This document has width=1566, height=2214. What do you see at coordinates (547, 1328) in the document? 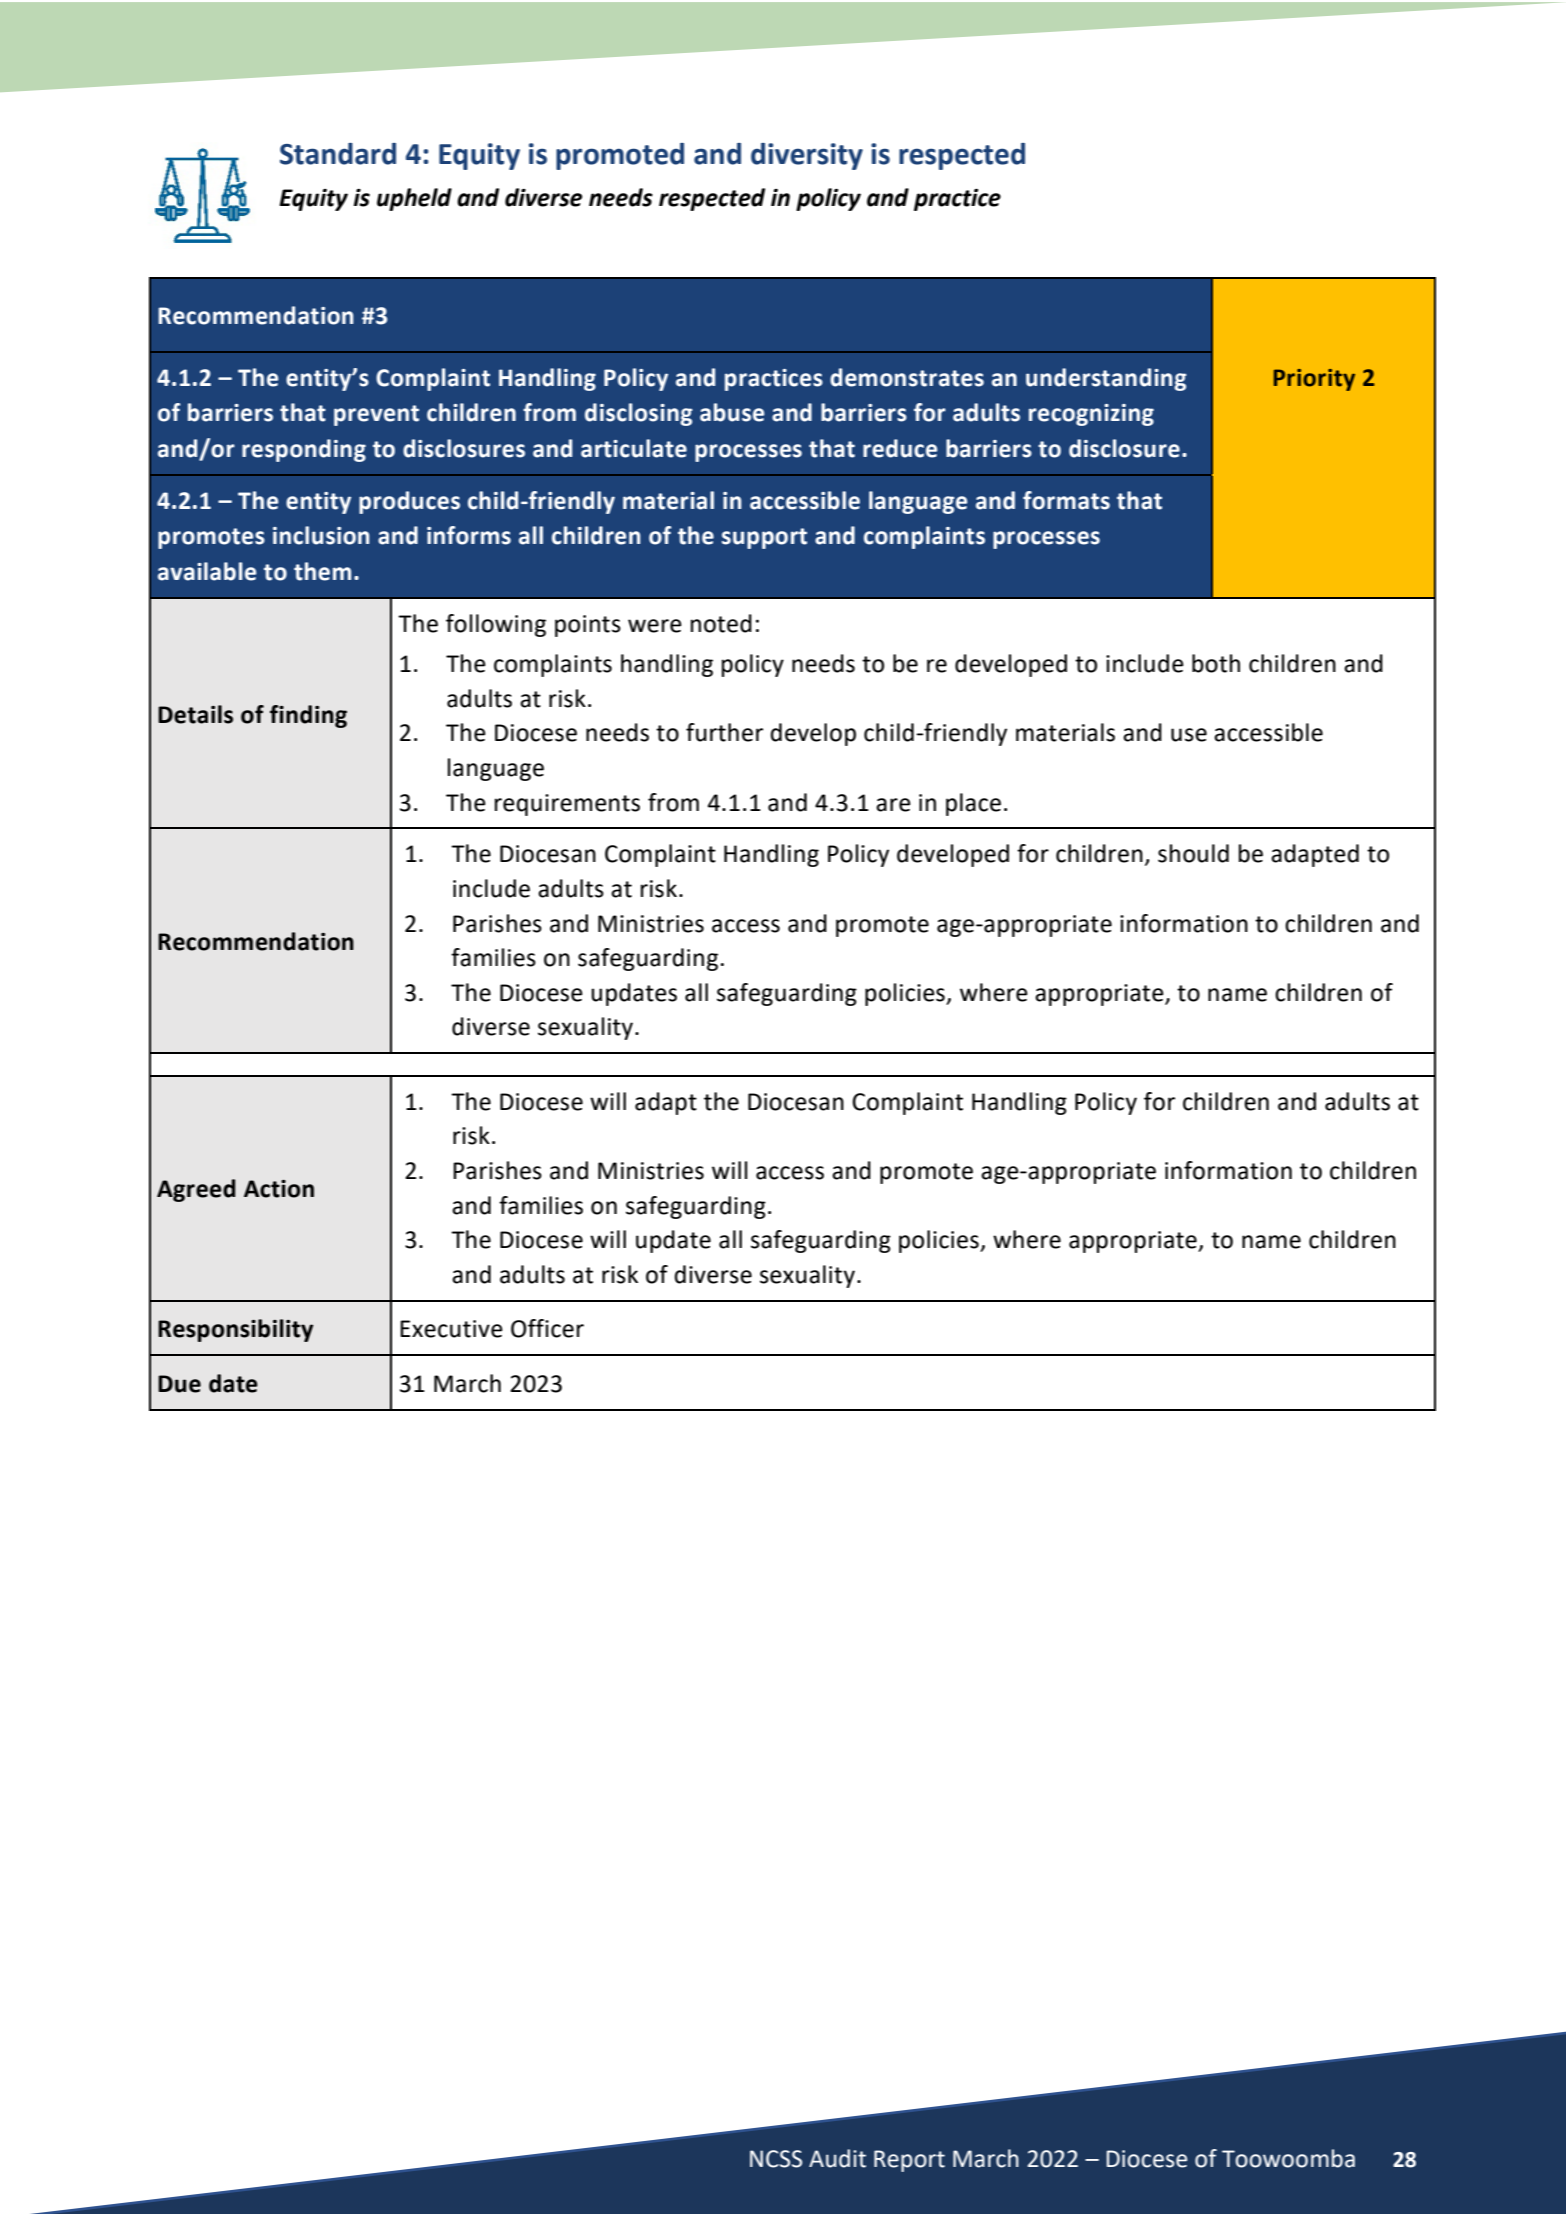
I see `Officer` at bounding box center [547, 1328].
